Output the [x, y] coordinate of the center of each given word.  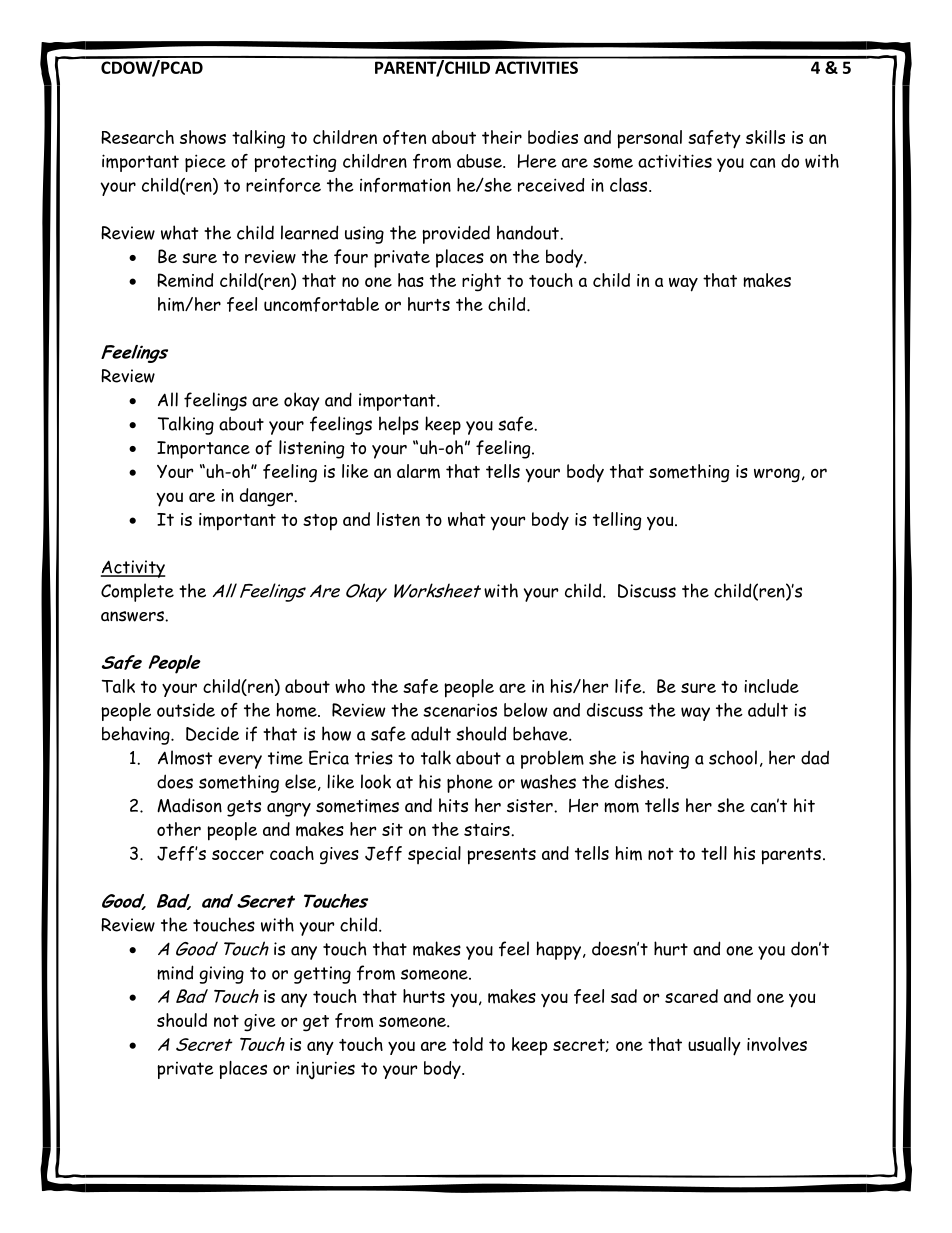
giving [221, 975]
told [467, 1044]
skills [765, 137]
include [771, 686]
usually [714, 1046]
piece [205, 163]
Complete [137, 592]
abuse [480, 161]
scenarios [460, 710]
